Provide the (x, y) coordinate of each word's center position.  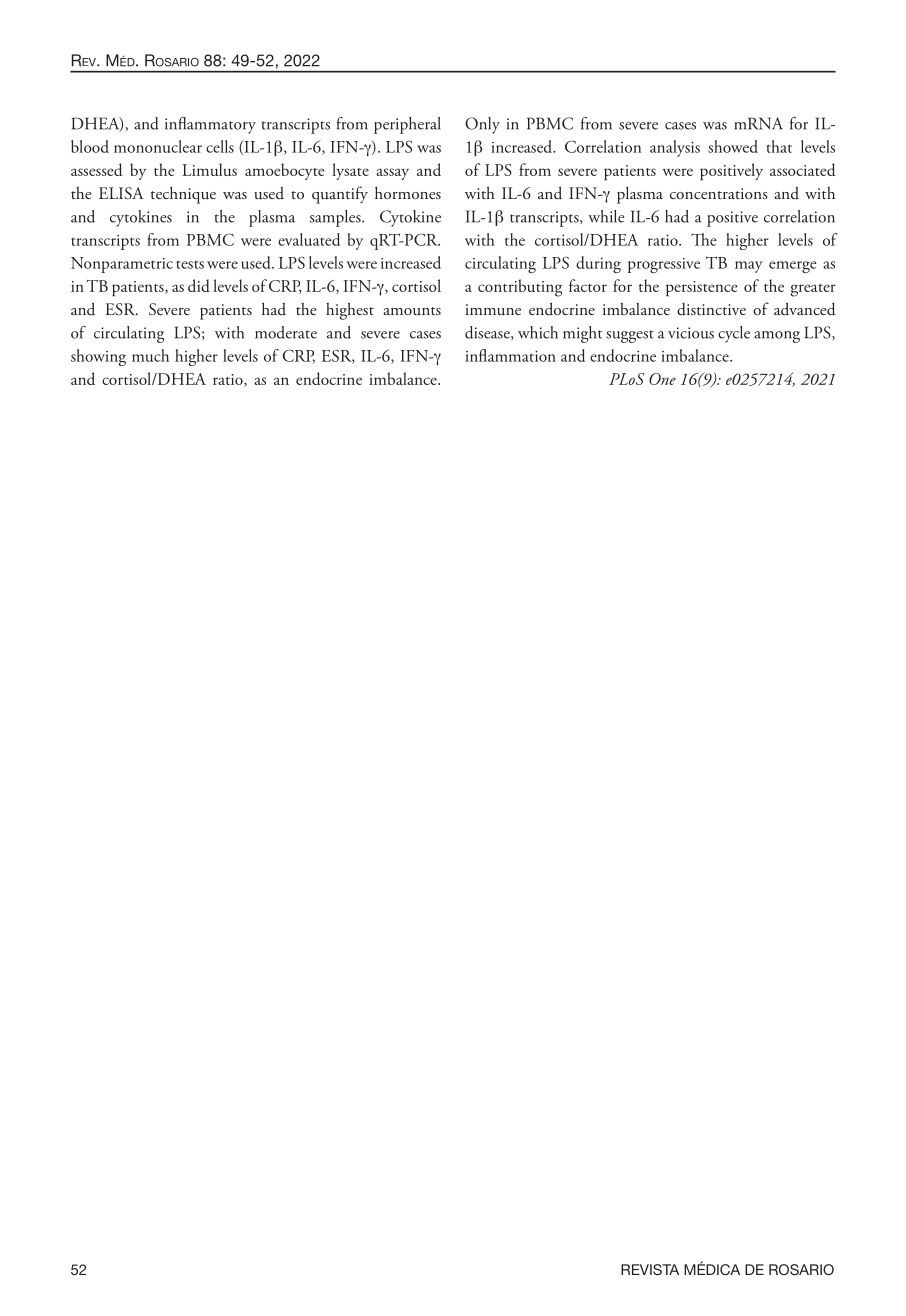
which (538, 332)
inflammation (510, 355)
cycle (734, 334)
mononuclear (158, 146)
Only (482, 125)
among (777, 337)
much (150, 355)
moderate (286, 332)
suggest (630, 336)
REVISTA (650, 1269)
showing (98, 357)
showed (733, 146)
